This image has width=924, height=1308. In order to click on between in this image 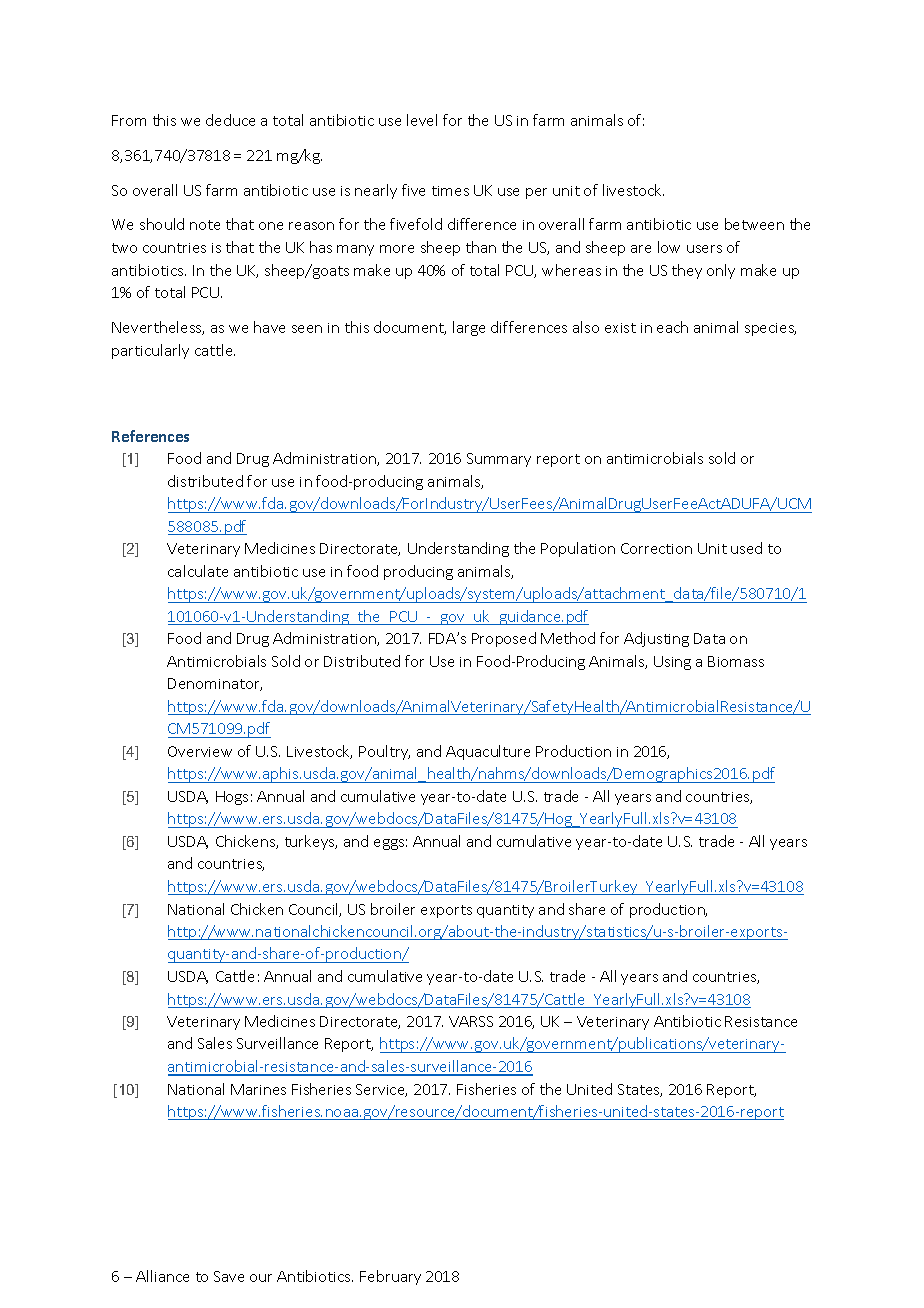, I will do `click(754, 224)`.
